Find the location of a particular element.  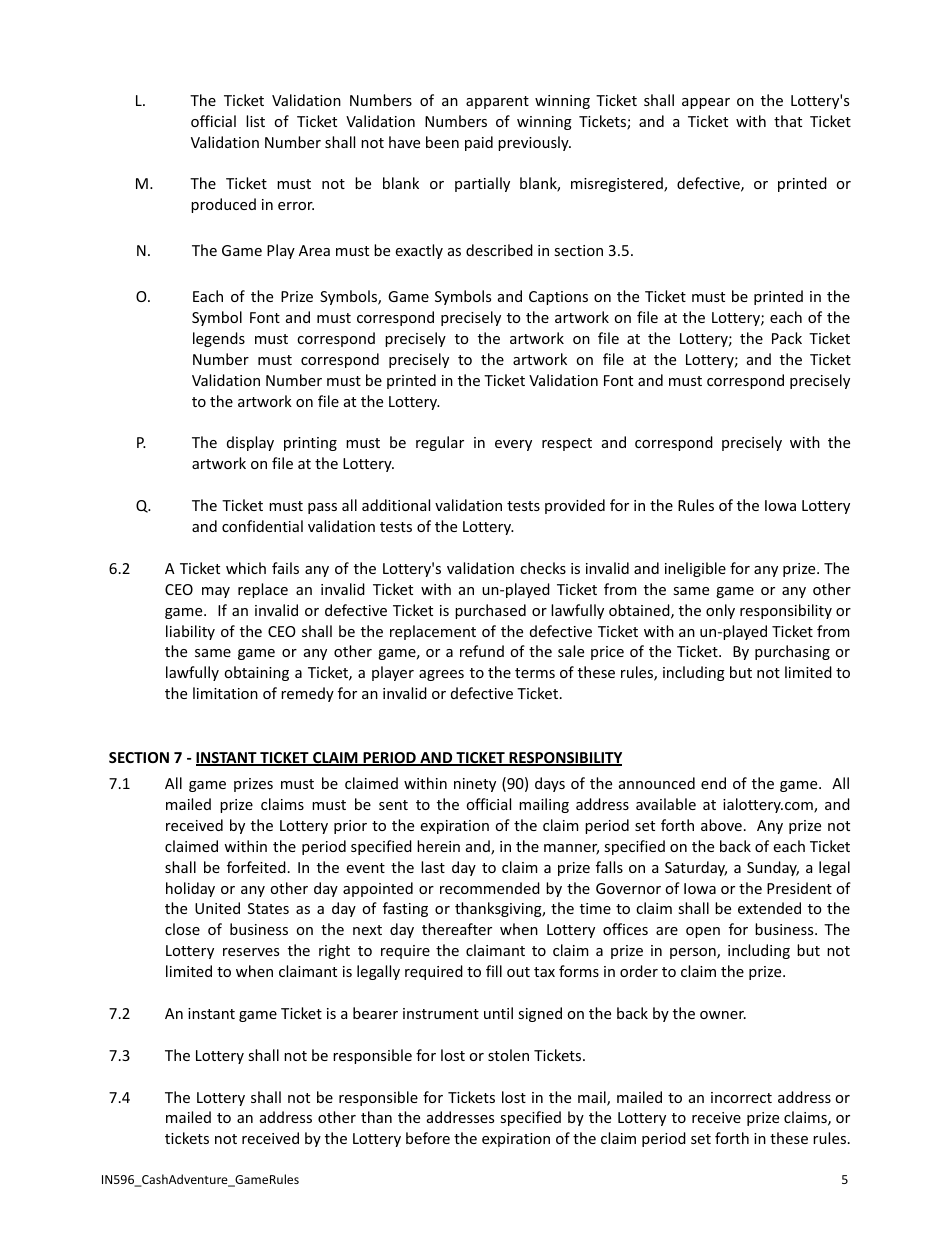

bearer is located at coordinates (375, 1013).
